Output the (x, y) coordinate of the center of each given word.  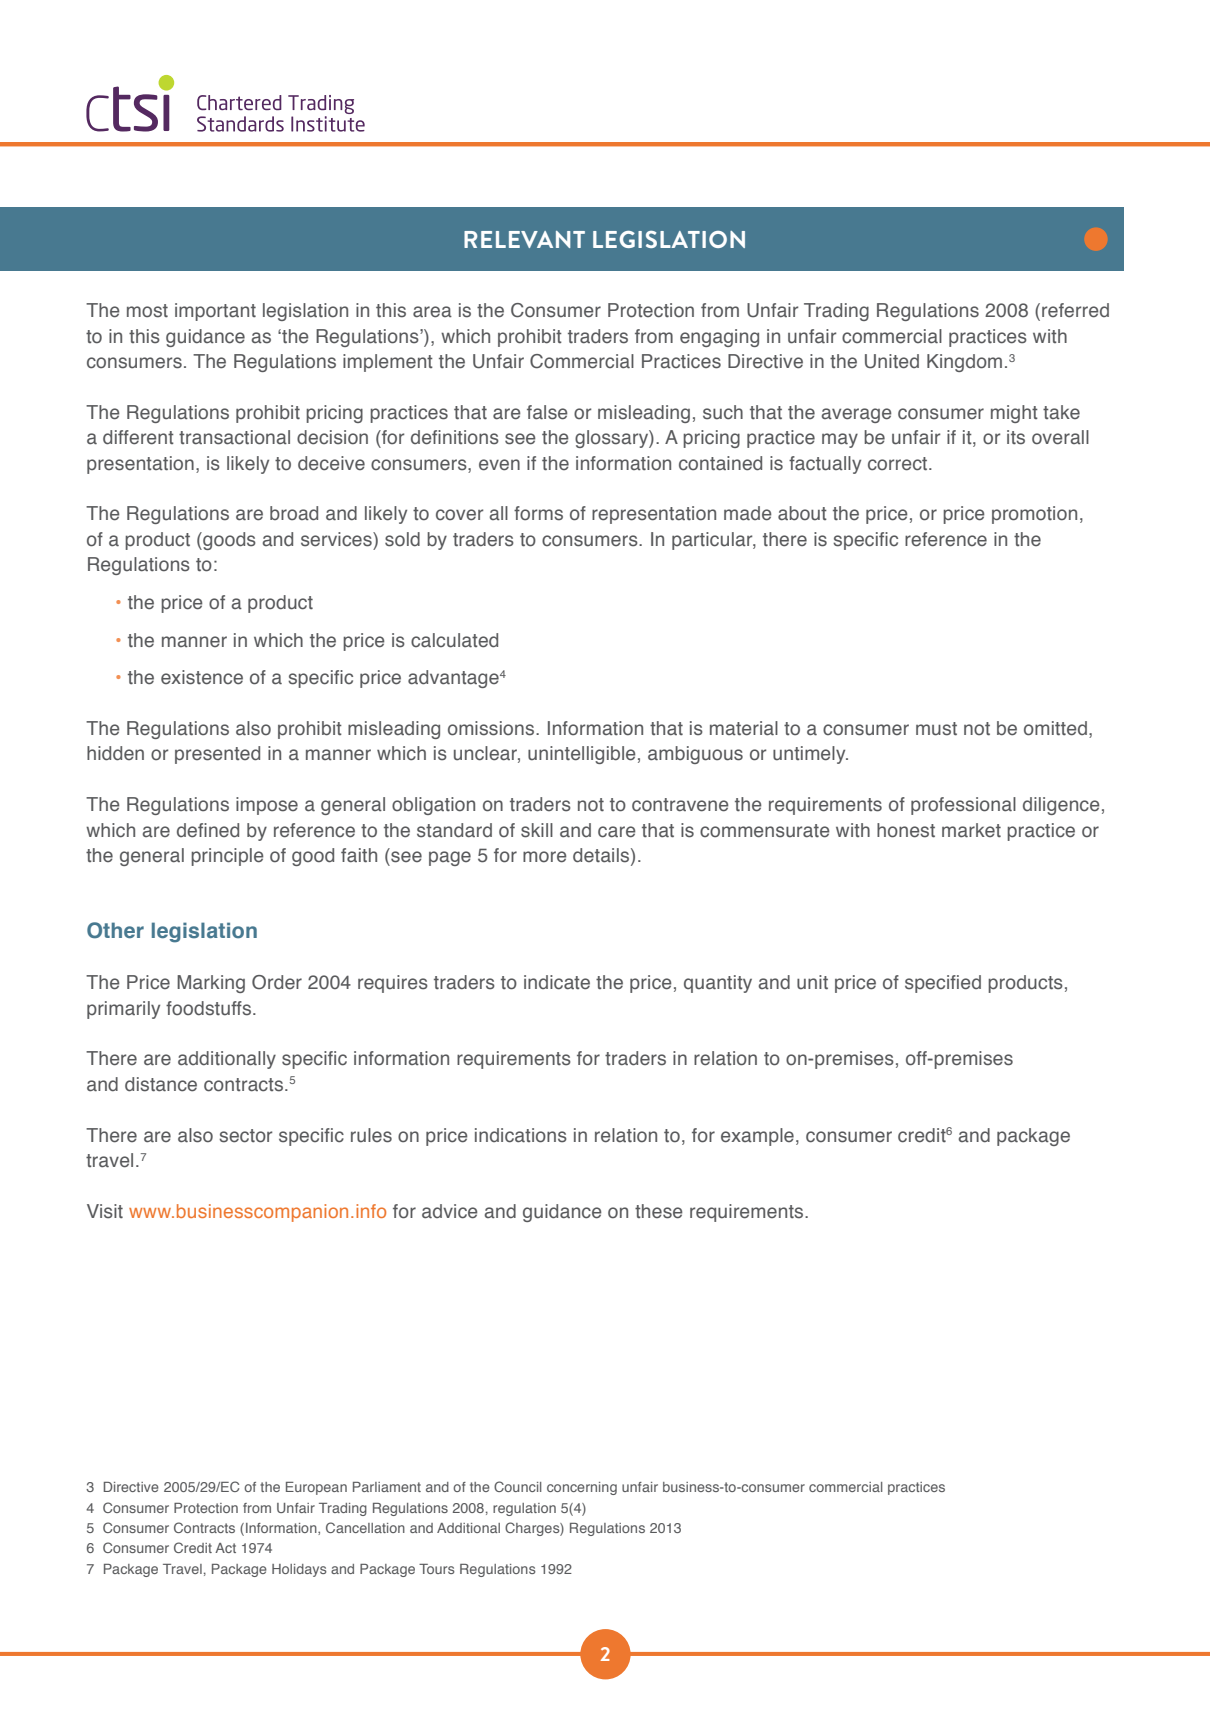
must (936, 729)
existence (202, 677)
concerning (582, 1488)
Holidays (299, 1570)
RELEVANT (524, 239)
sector (246, 1136)
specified (943, 984)
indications (521, 1135)
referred (1075, 310)
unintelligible (582, 755)
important (215, 312)
